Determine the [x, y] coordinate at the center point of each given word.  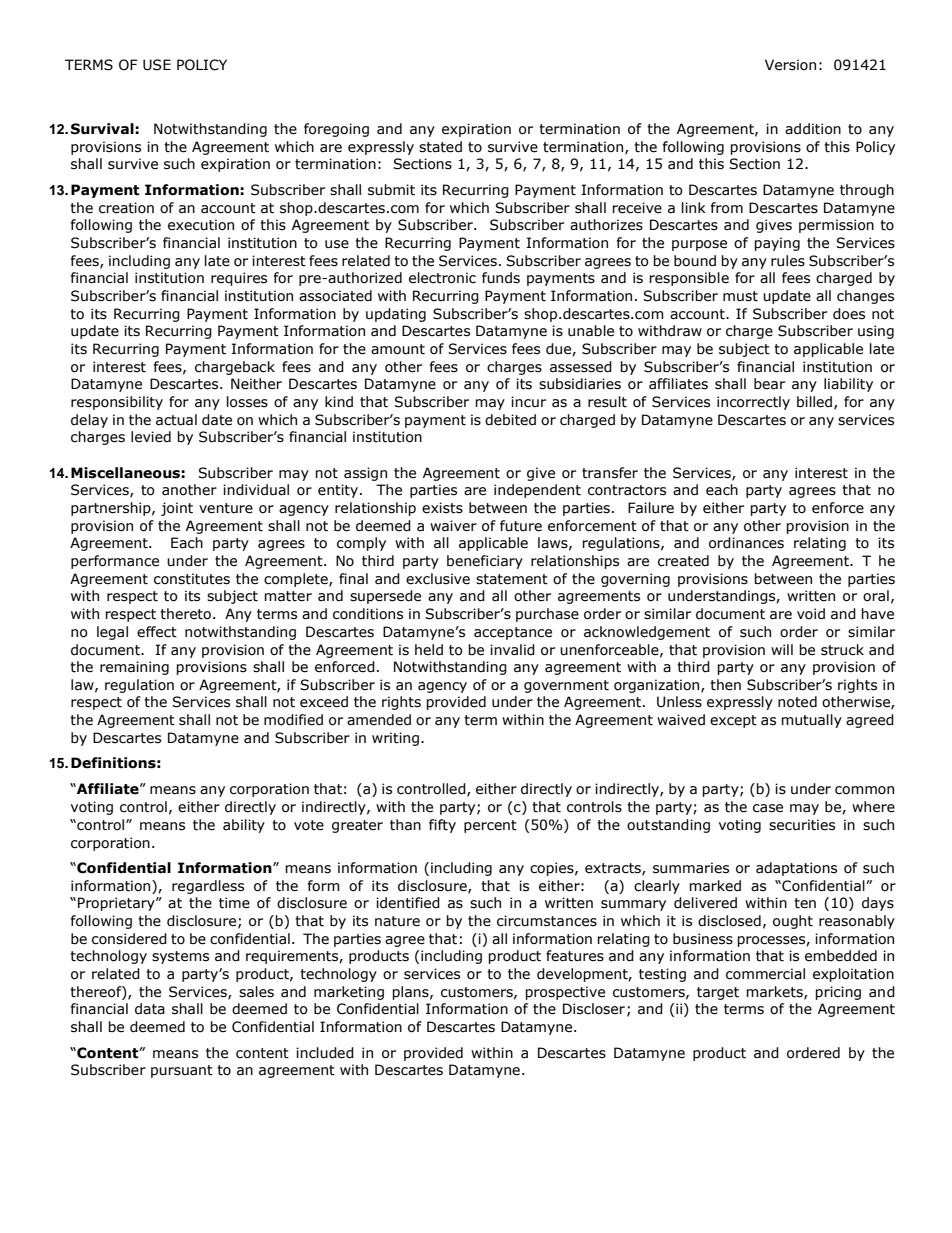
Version [790, 65]
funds [501, 278]
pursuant [182, 1071]
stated [440, 147]
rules [788, 261]
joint [177, 509]
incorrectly [753, 403]
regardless [208, 887]
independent [537, 491]
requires [239, 279]
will [782, 649]
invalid [512, 650]
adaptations [796, 869]
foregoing [336, 130]
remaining [134, 668]
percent [490, 826]
